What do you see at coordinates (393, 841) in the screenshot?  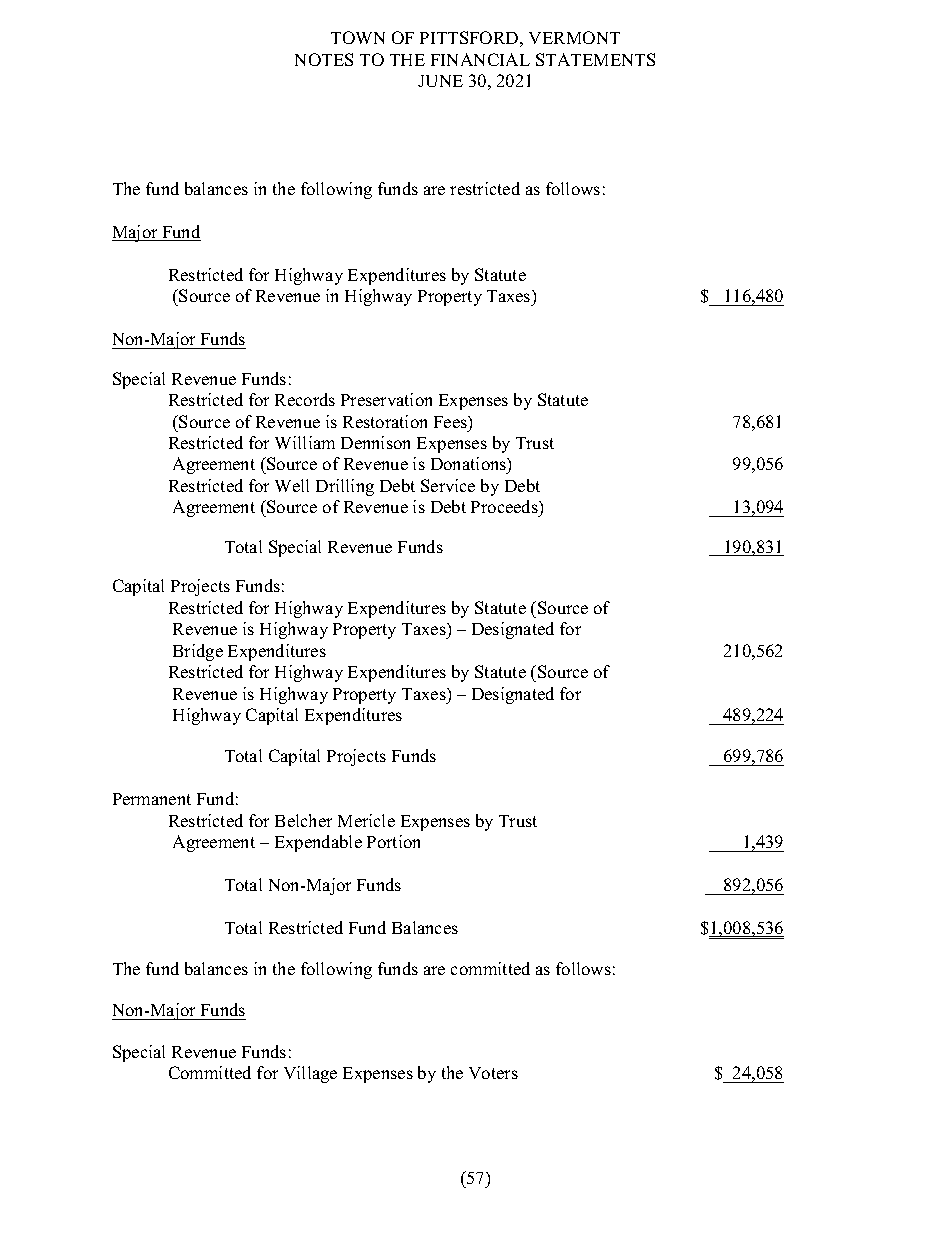 I see `Portion` at bounding box center [393, 841].
